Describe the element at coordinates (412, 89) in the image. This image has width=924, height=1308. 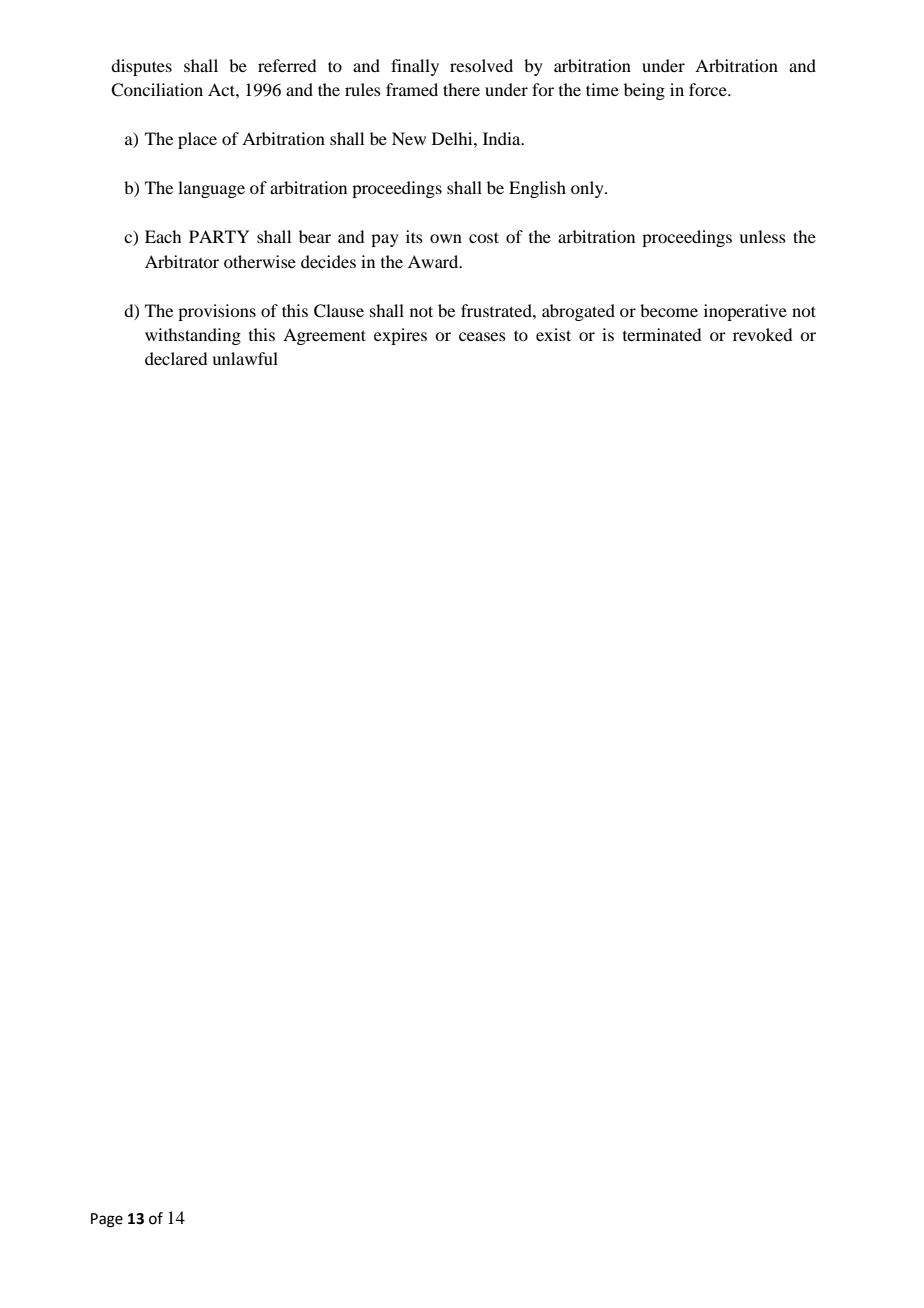
I see `framed` at that location.
